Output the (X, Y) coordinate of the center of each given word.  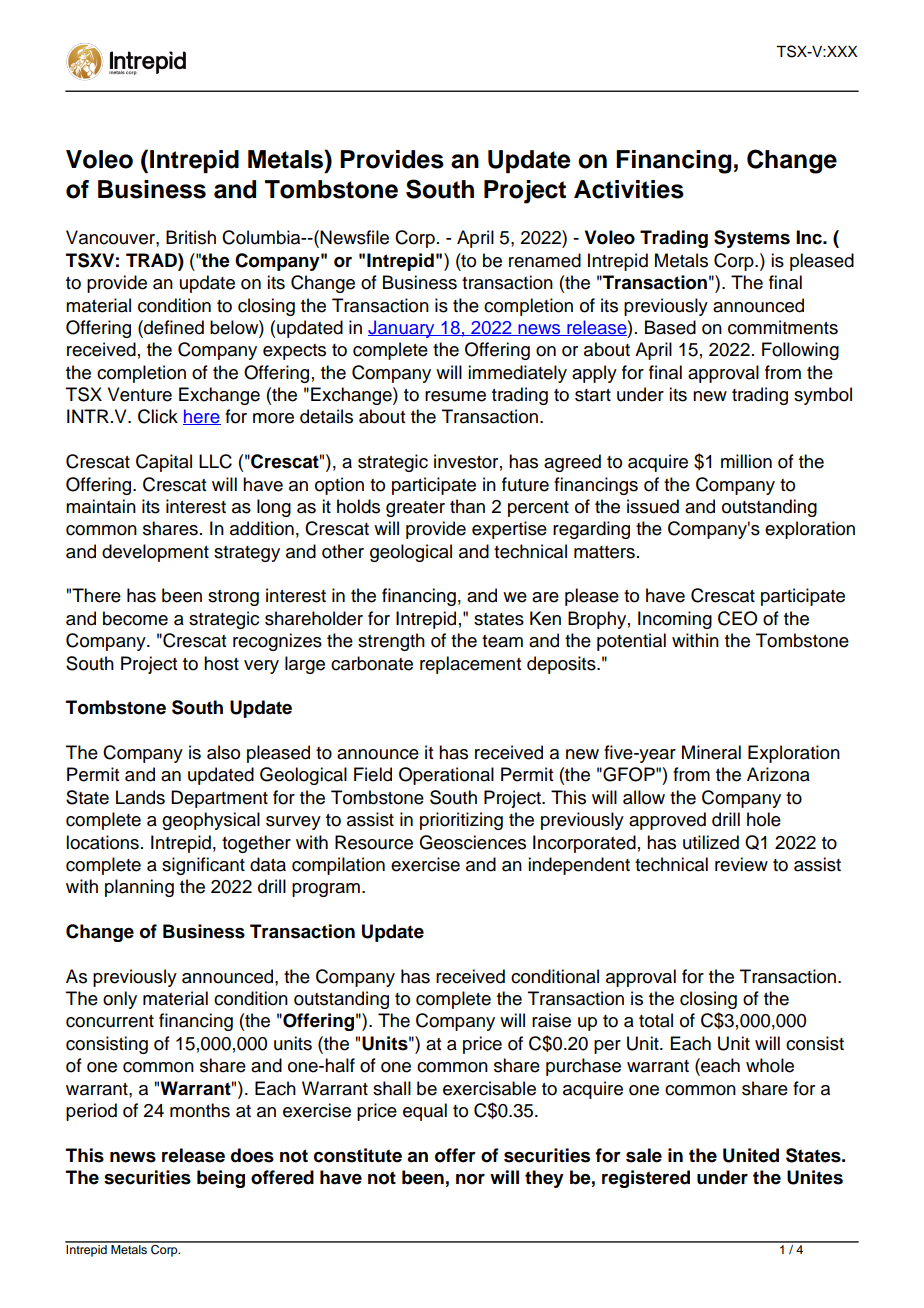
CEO (738, 618)
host (221, 663)
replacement (470, 665)
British (191, 237)
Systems (752, 239)
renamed (545, 260)
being (221, 1179)
